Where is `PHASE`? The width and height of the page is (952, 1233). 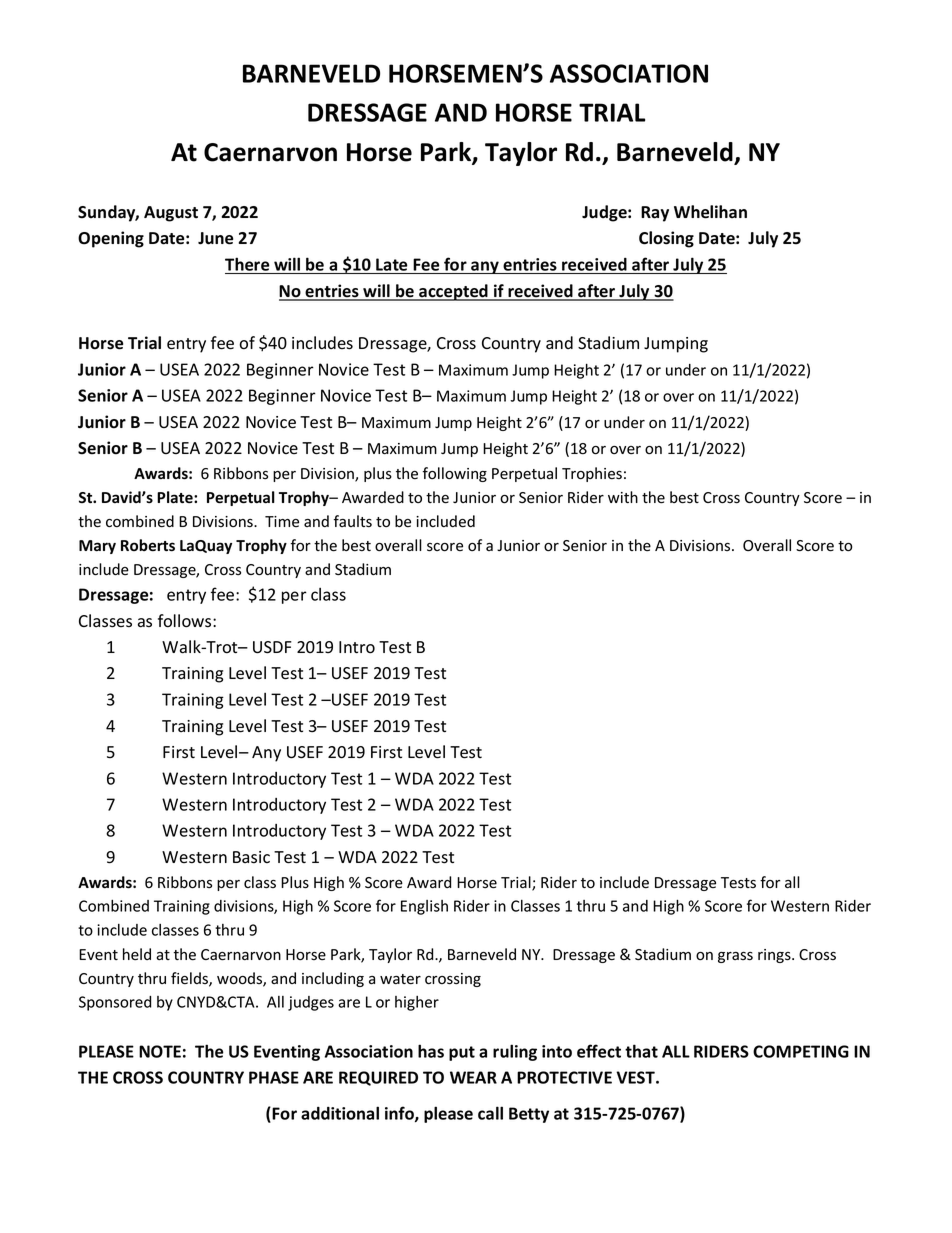 PHASE is located at coordinates (274, 1077).
